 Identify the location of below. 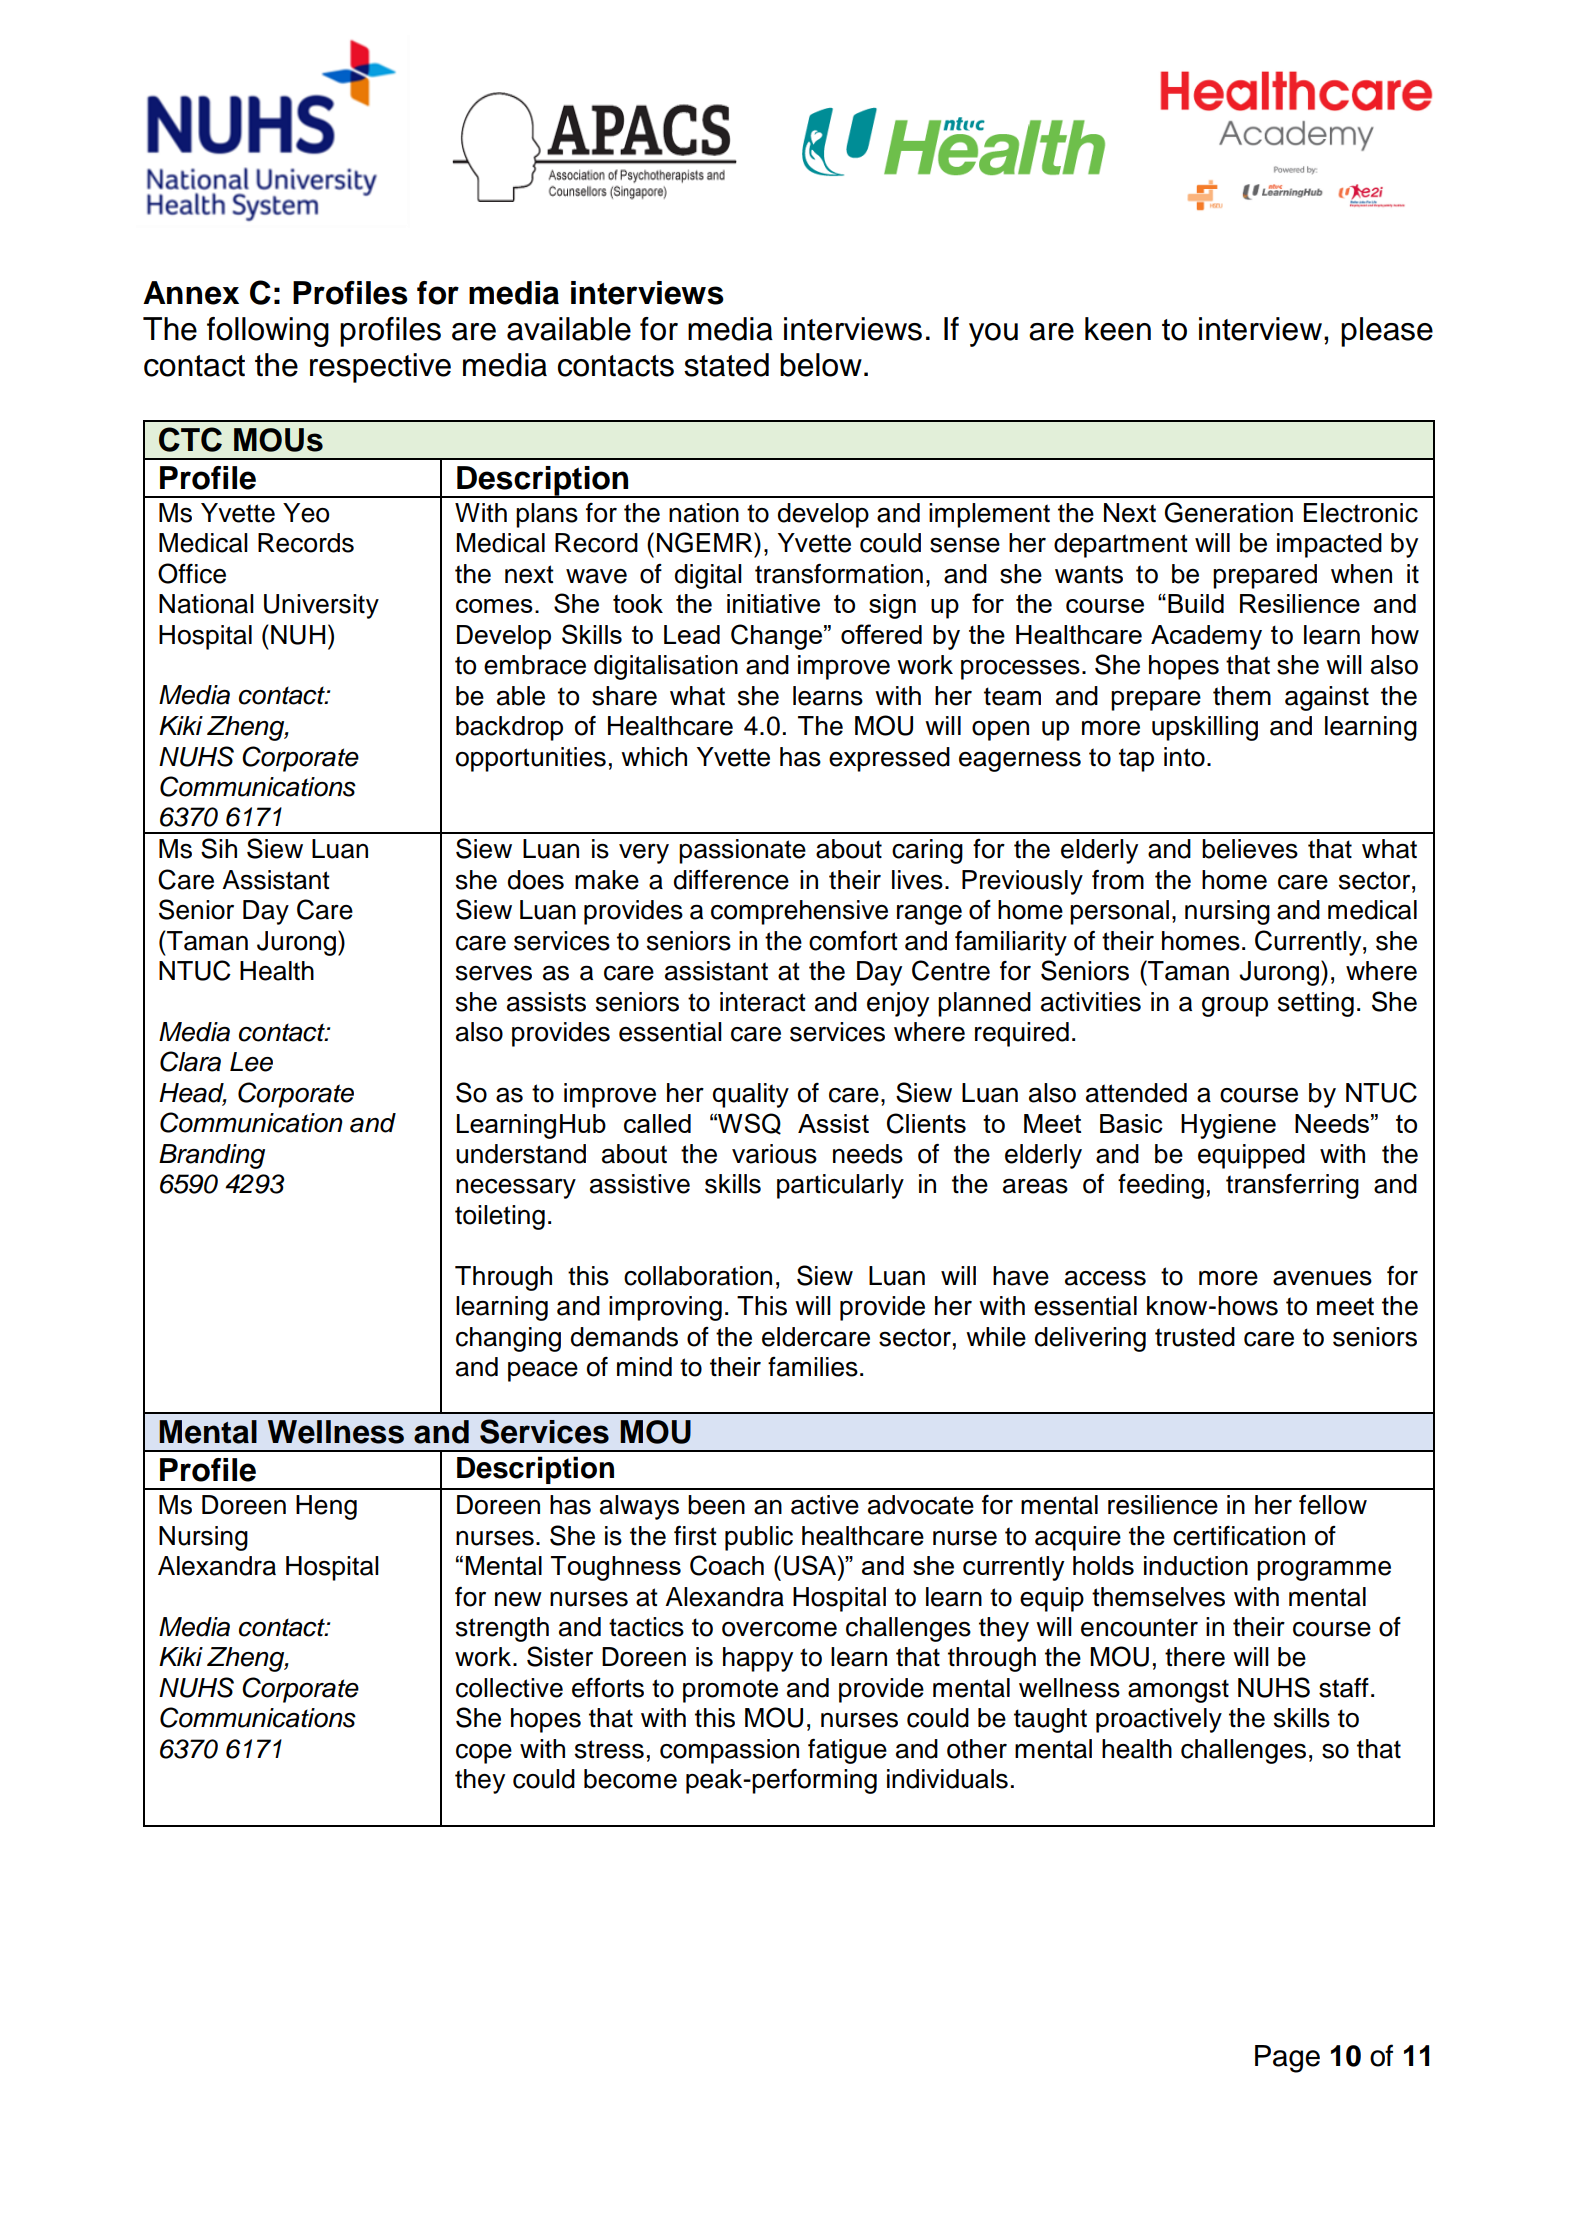
(821, 365).
